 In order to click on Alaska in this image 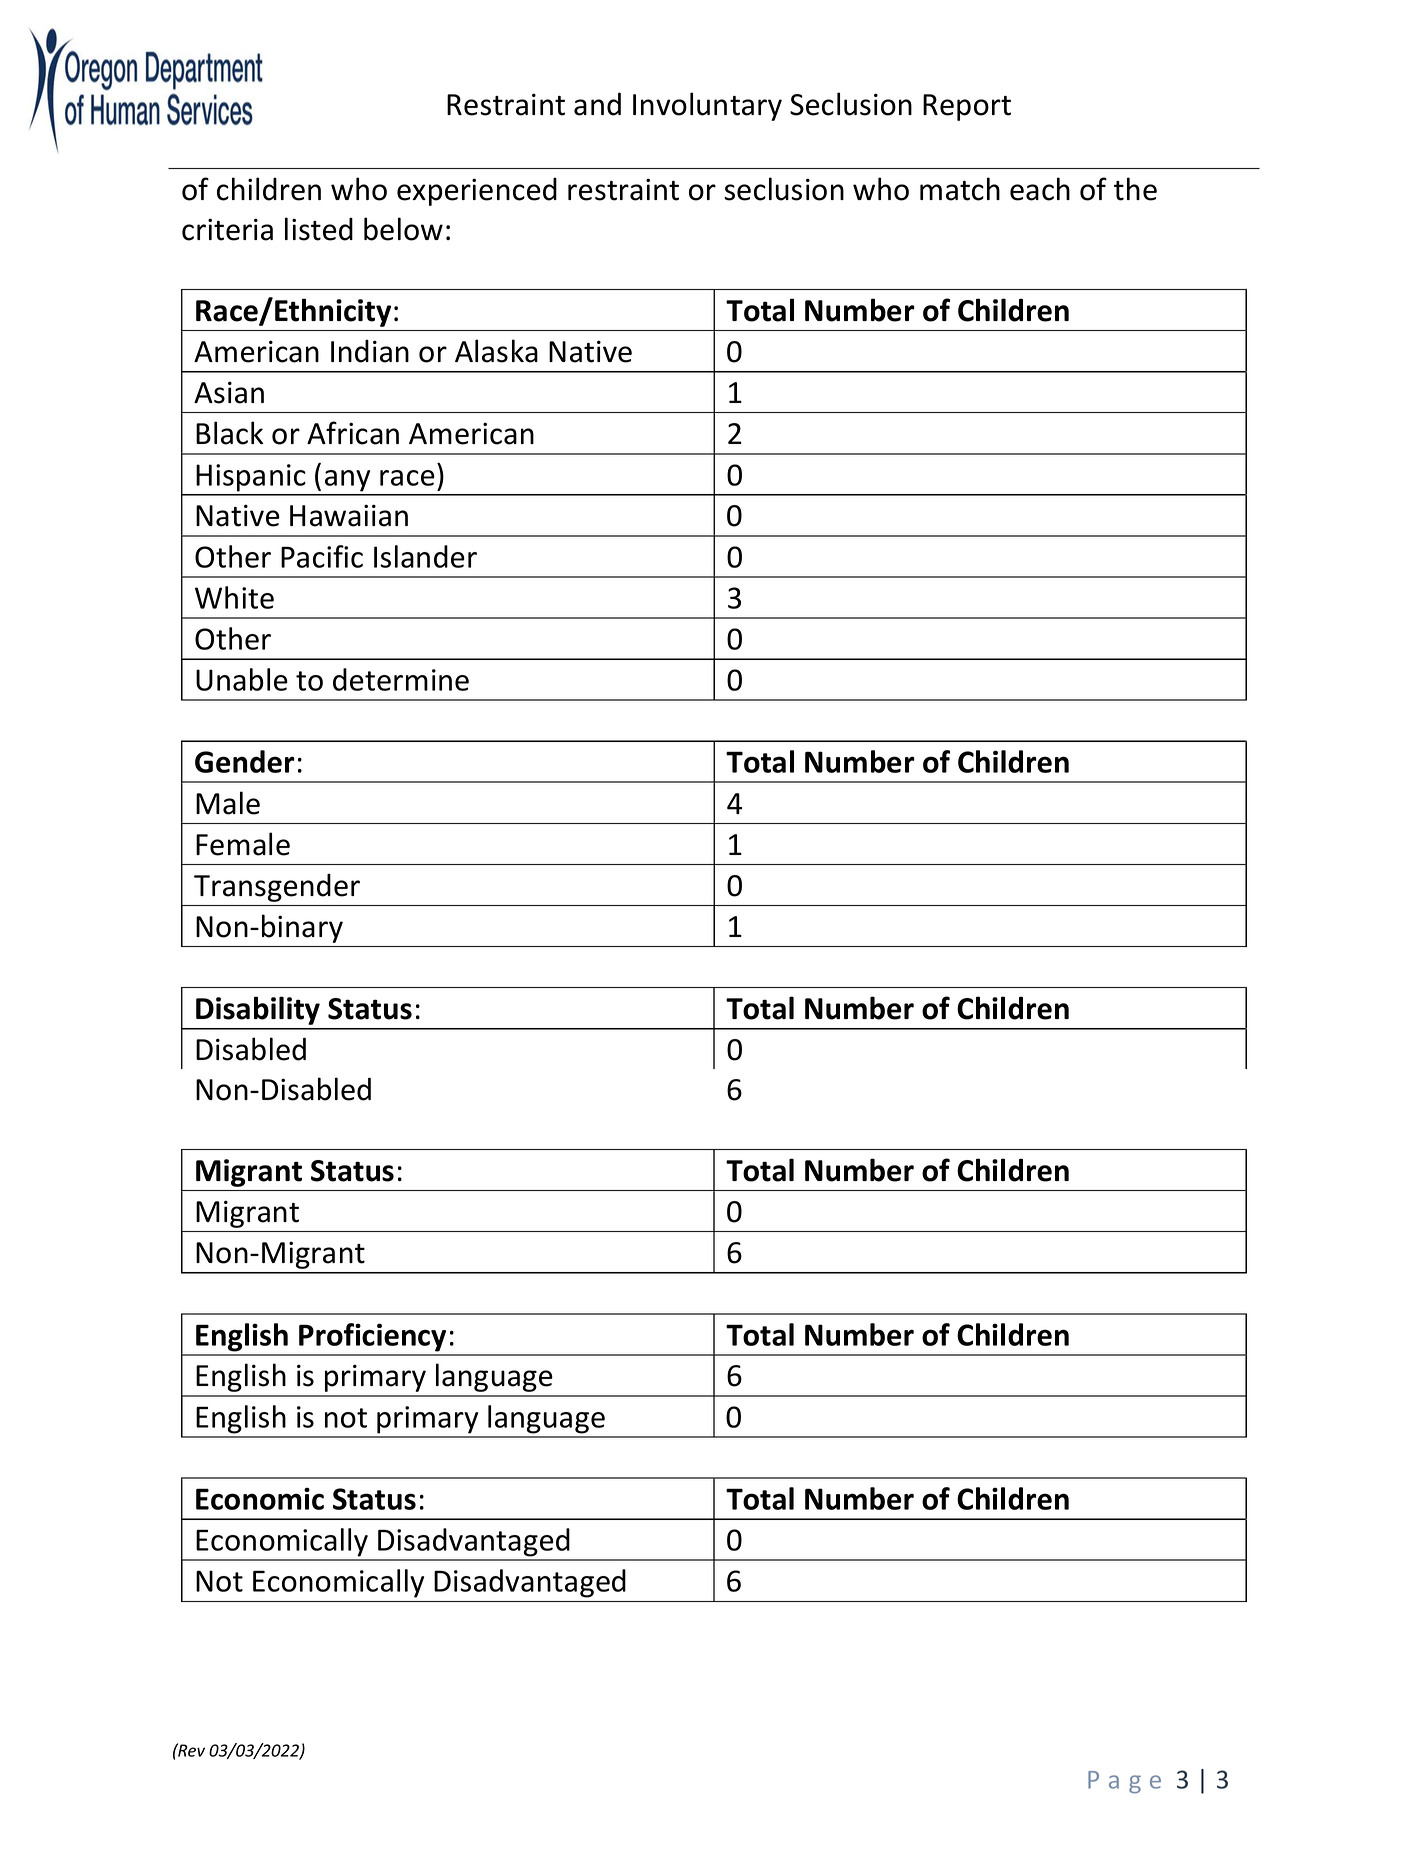, I will do `click(496, 351)`.
